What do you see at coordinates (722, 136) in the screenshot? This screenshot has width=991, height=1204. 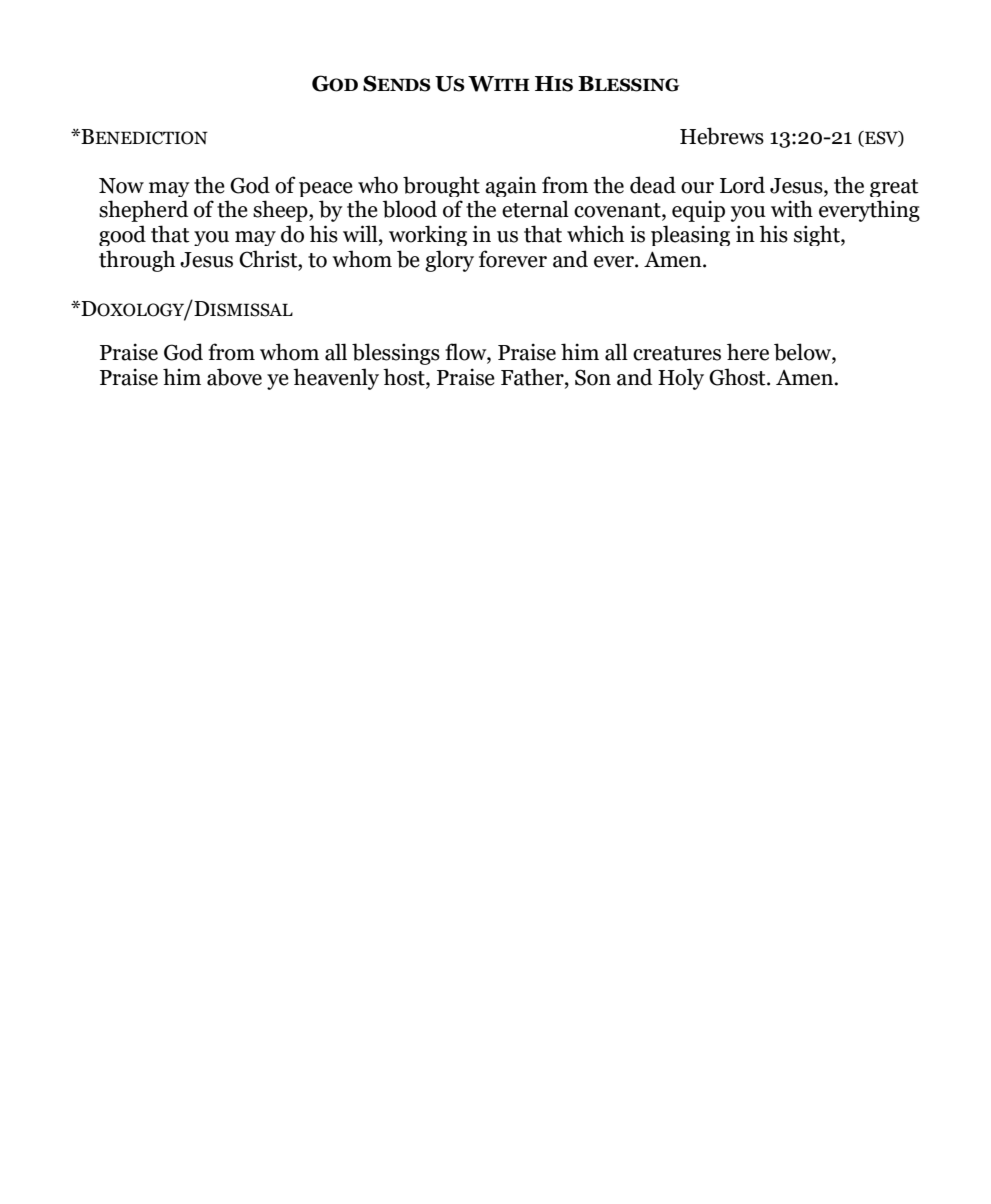 I see `Hebrews` at bounding box center [722, 136].
